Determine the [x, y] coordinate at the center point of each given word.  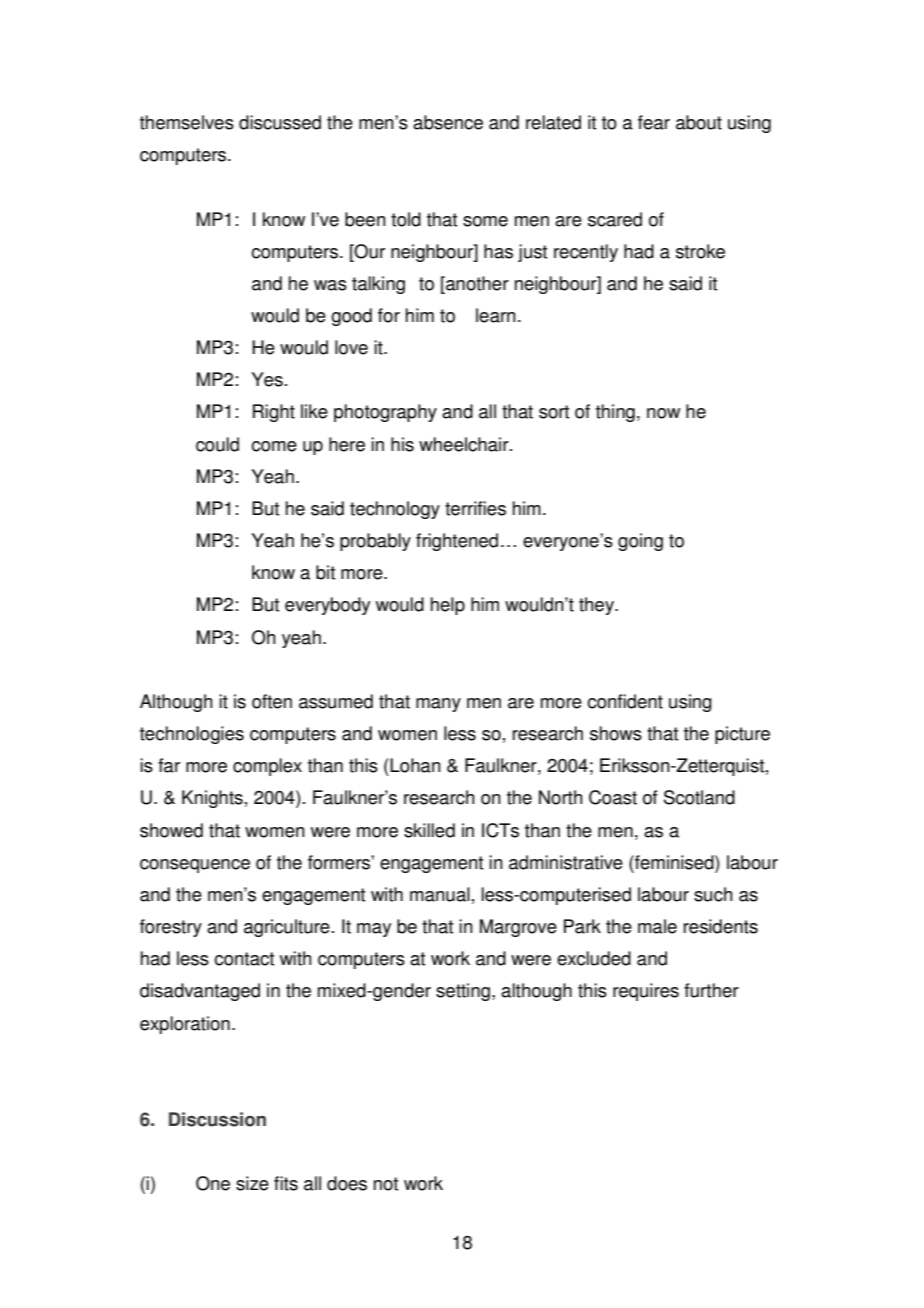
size [252, 1183]
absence [448, 122]
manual [440, 894]
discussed [280, 122]
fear [654, 122]
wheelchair [465, 444]
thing [615, 413]
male [657, 926]
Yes [267, 379]
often [272, 701]
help [448, 606]
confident [625, 701]
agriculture [287, 928]
